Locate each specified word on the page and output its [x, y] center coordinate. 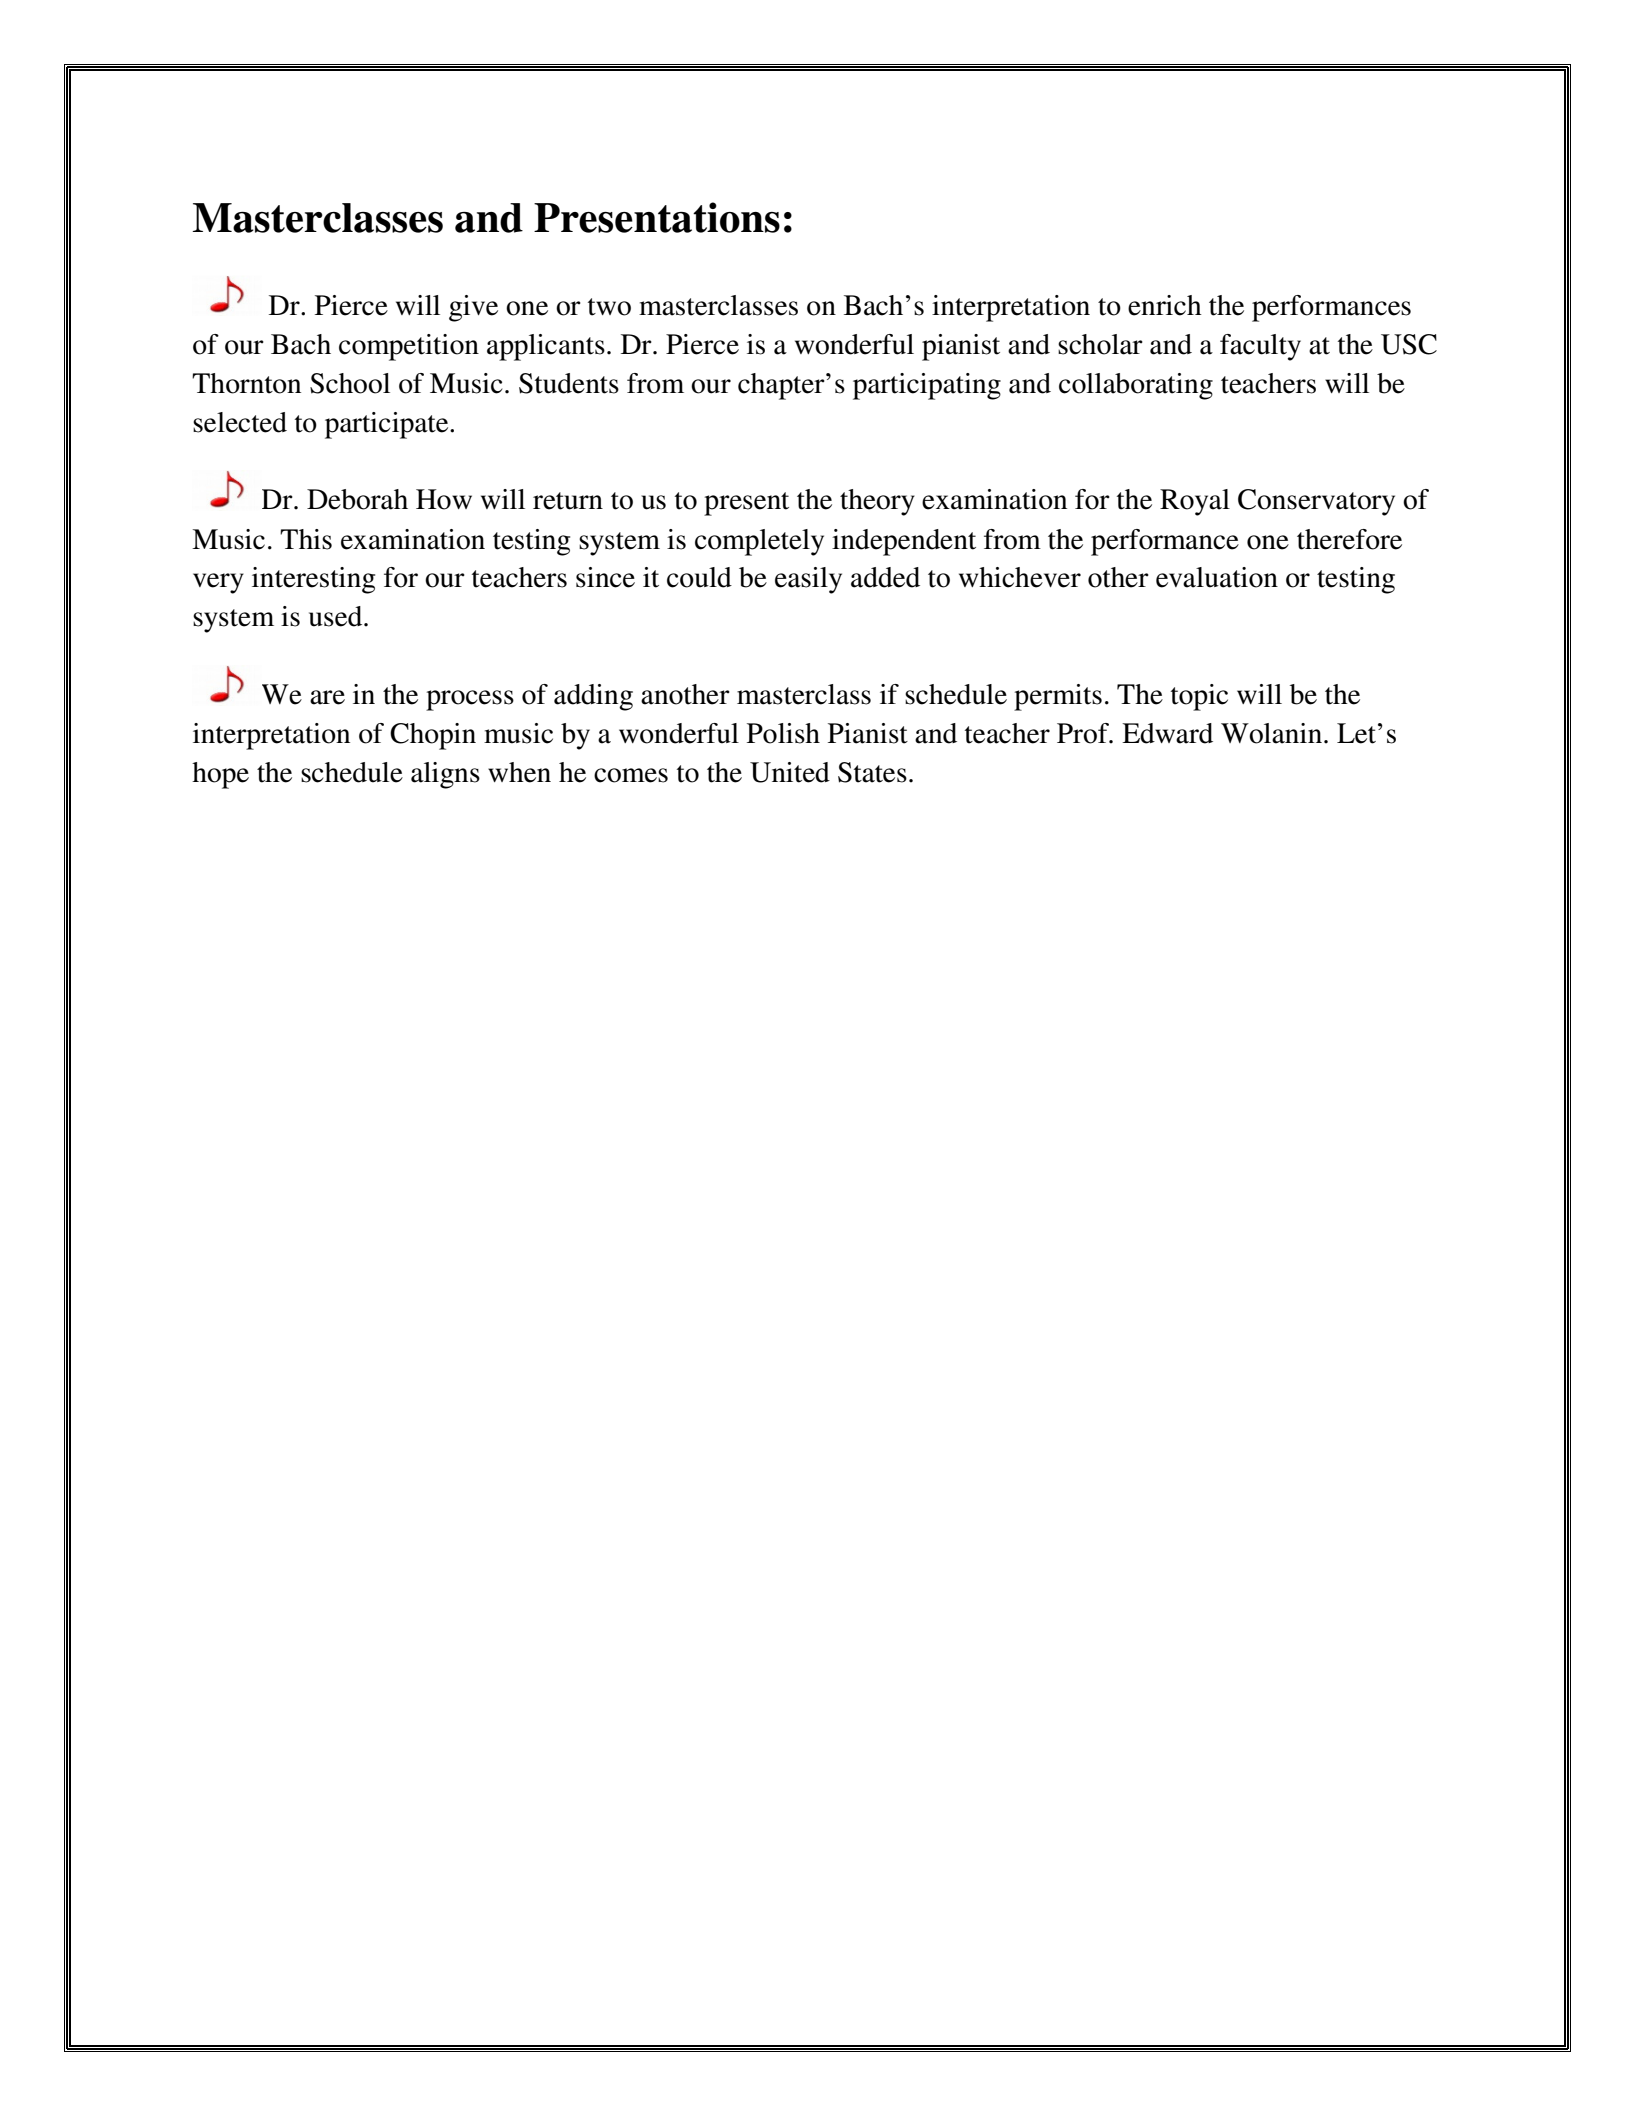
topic [1199, 697]
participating [927, 386]
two [609, 307]
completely [759, 542]
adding [593, 697]
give [473, 308]
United [790, 772]
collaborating [1136, 386]
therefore [1349, 539]
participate [388, 425]
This [306, 539]
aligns [445, 775]
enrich [1165, 305]
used [337, 616]
